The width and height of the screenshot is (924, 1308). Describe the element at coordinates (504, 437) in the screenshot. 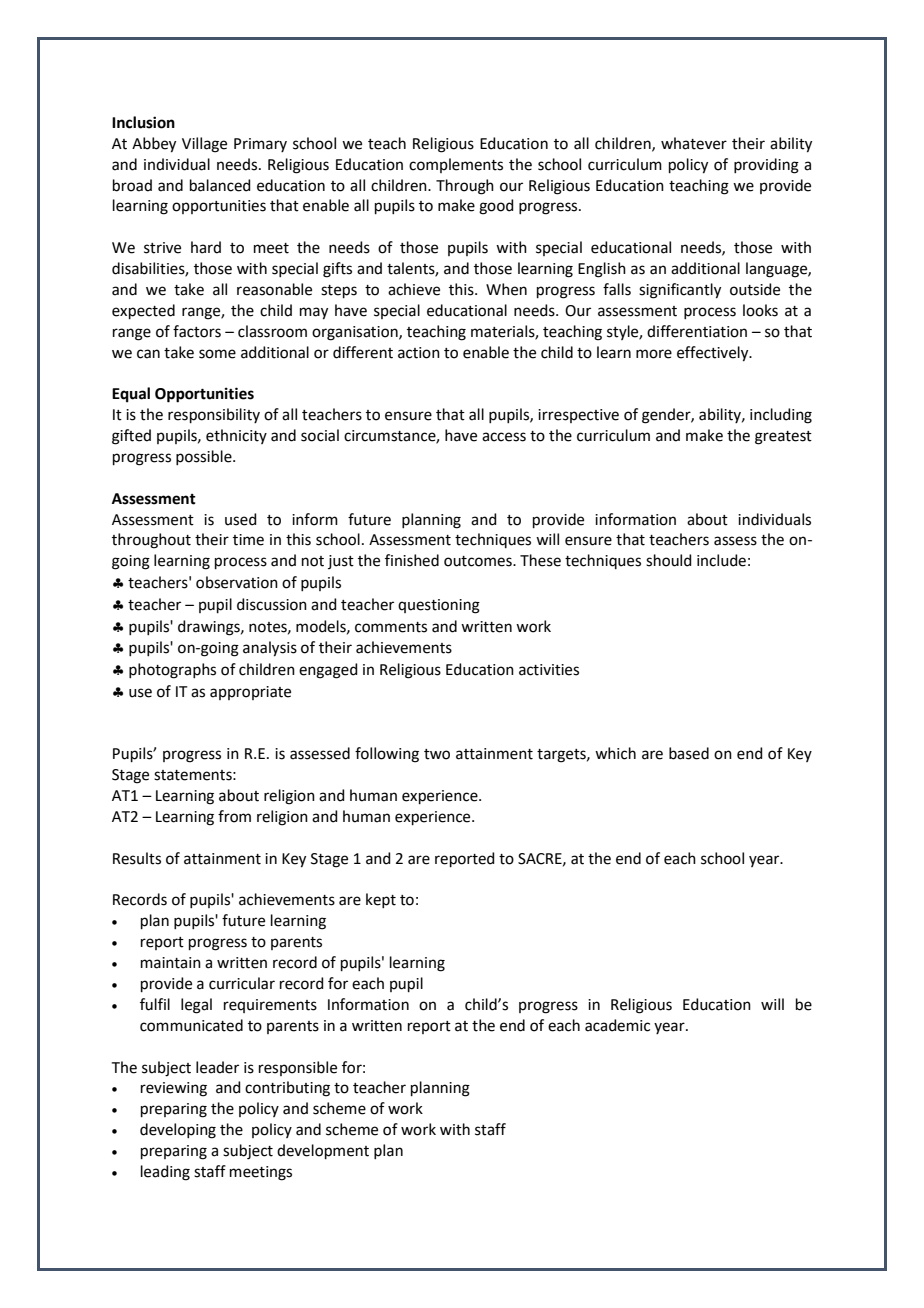

I see `access` at that location.
